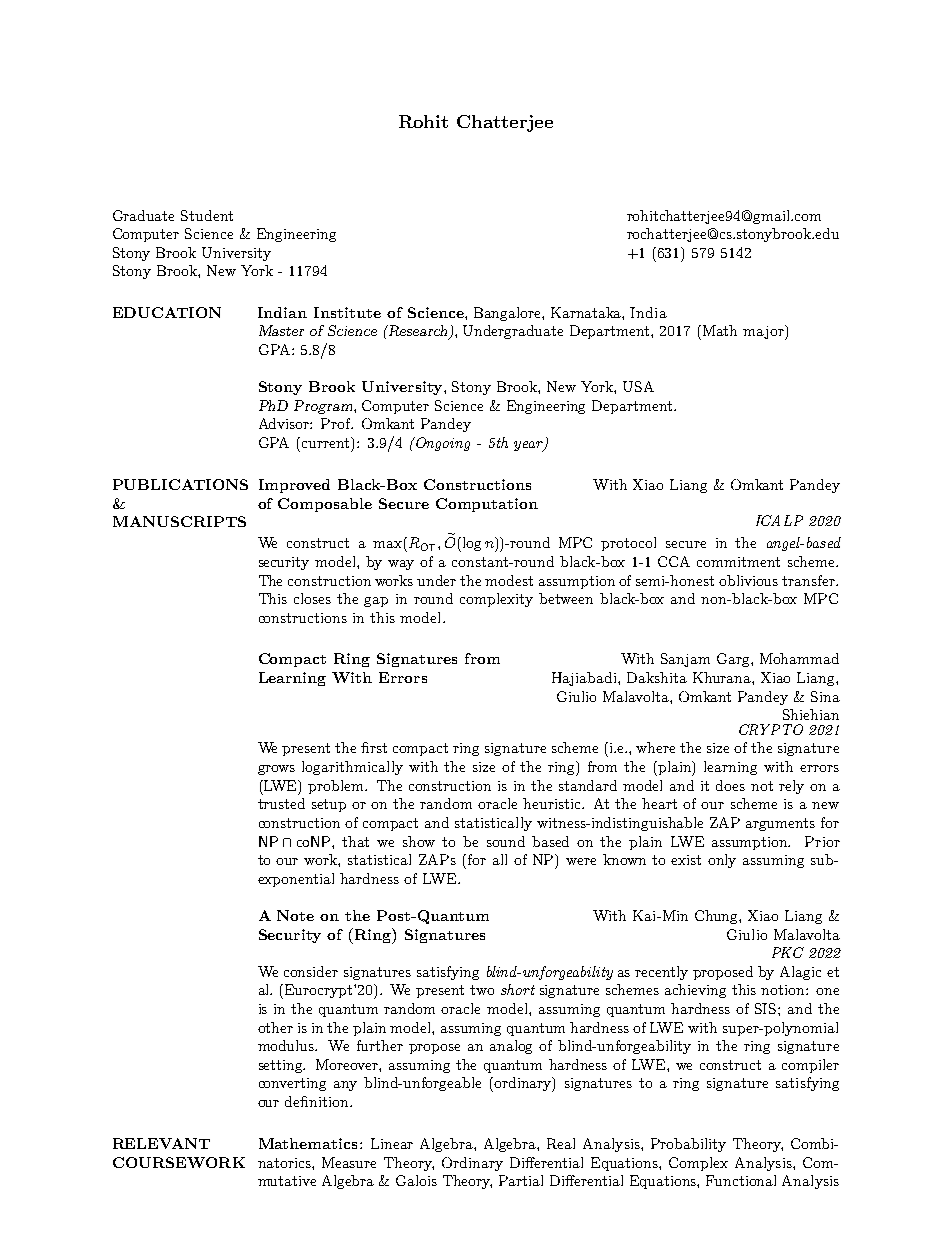  Describe the element at coordinates (418, 332) in the screenshot. I see `Research` at that location.
